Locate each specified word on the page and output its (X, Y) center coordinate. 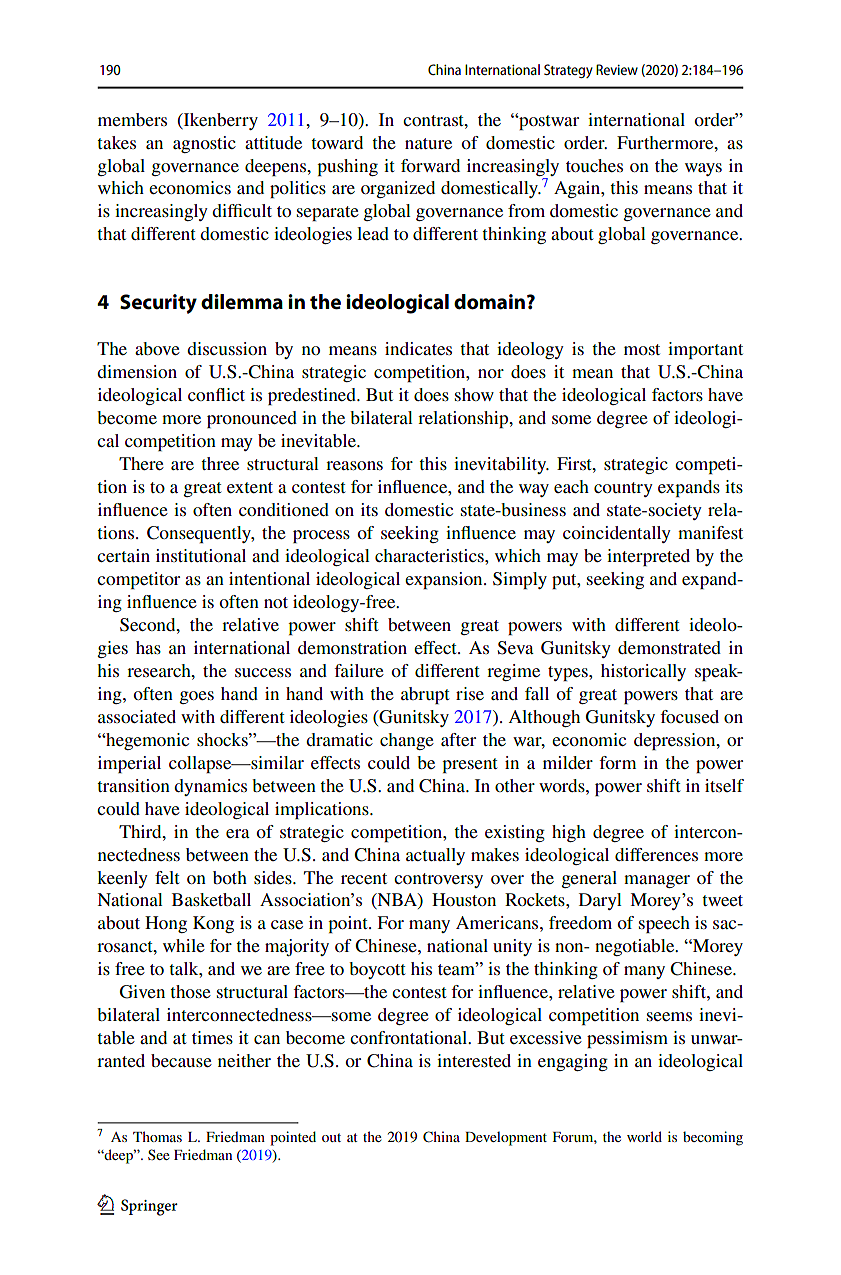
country (623, 489)
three (220, 463)
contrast (434, 120)
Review (617, 69)
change (407, 741)
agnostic (204, 144)
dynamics (210, 787)
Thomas (157, 1136)
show (474, 394)
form (617, 762)
